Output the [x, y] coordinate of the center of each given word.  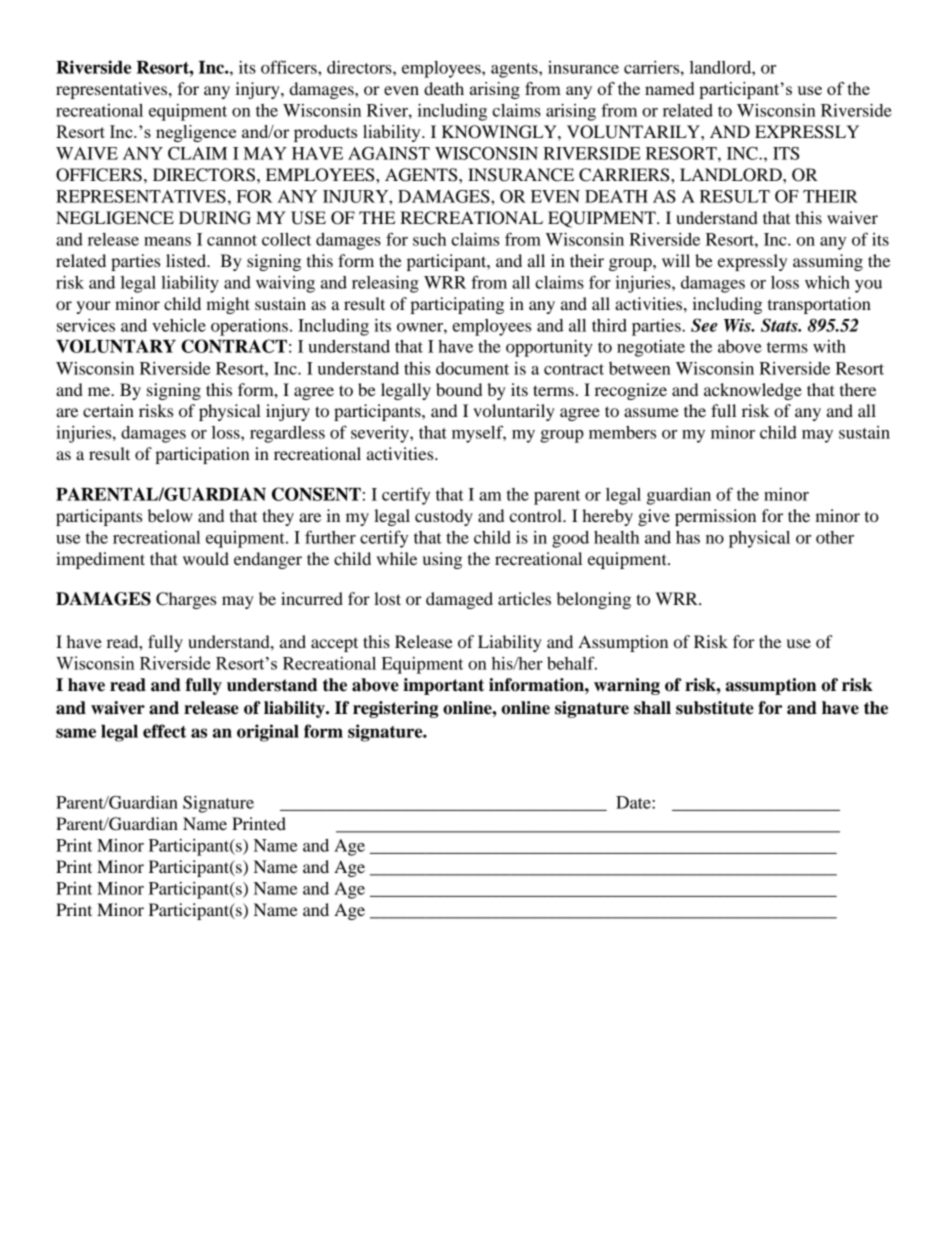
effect [164, 731]
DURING [215, 218]
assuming [828, 262]
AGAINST [389, 153]
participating [457, 305]
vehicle [179, 325]
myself [479, 434]
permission [715, 517]
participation [202, 455]
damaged [459, 600]
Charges [186, 600]
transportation [819, 305]
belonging [594, 600]
